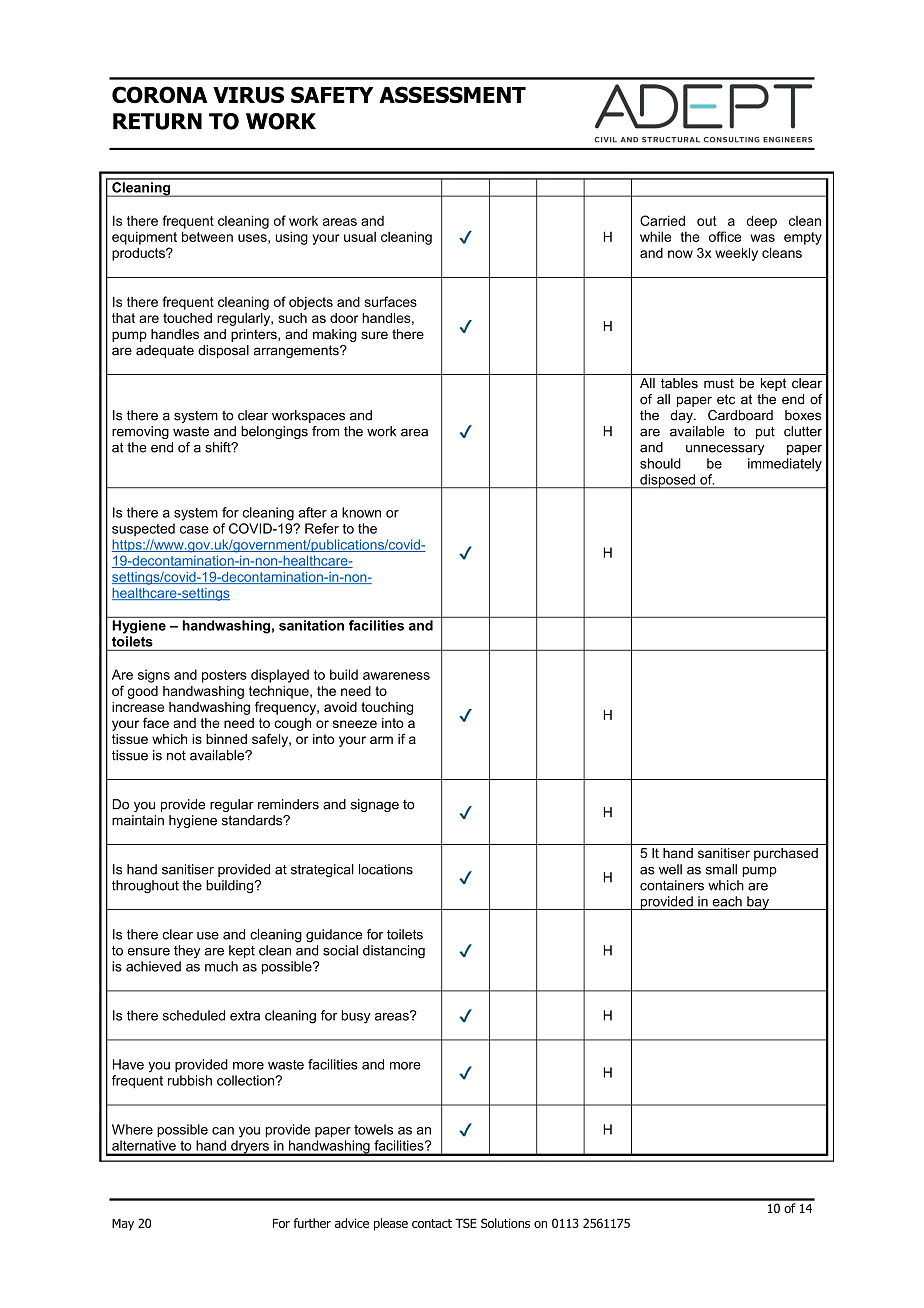  I want to click on Solutions, so click(505, 1223).
